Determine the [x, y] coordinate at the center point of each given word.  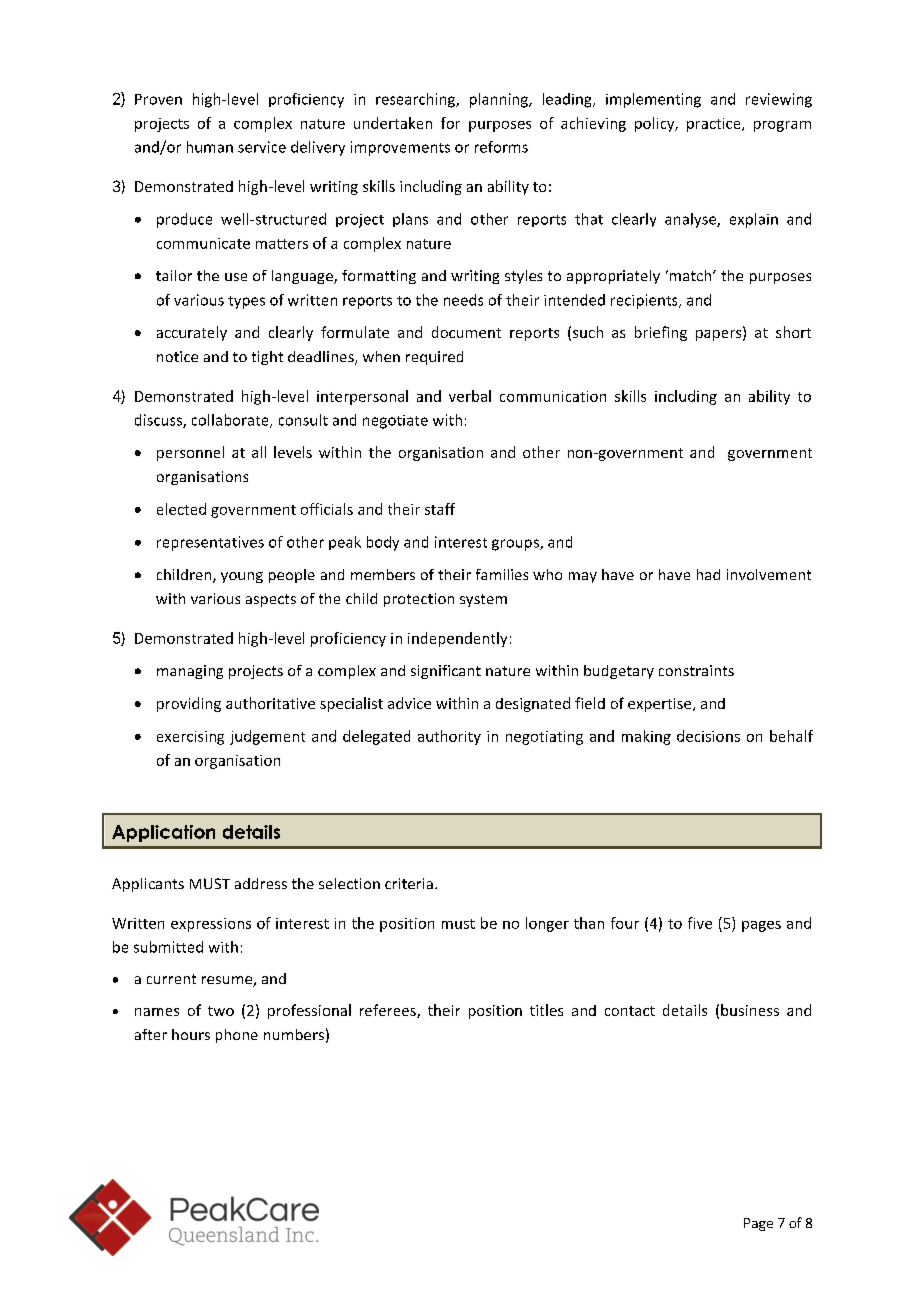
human [210, 147]
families [502, 574]
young [242, 577]
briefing [661, 333]
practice [715, 125]
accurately [192, 333]
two [221, 1011]
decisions [708, 736]
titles [546, 1010]
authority [449, 737]
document [466, 332]
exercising [190, 738]
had [708, 574]
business [750, 1010]
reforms [501, 147]
